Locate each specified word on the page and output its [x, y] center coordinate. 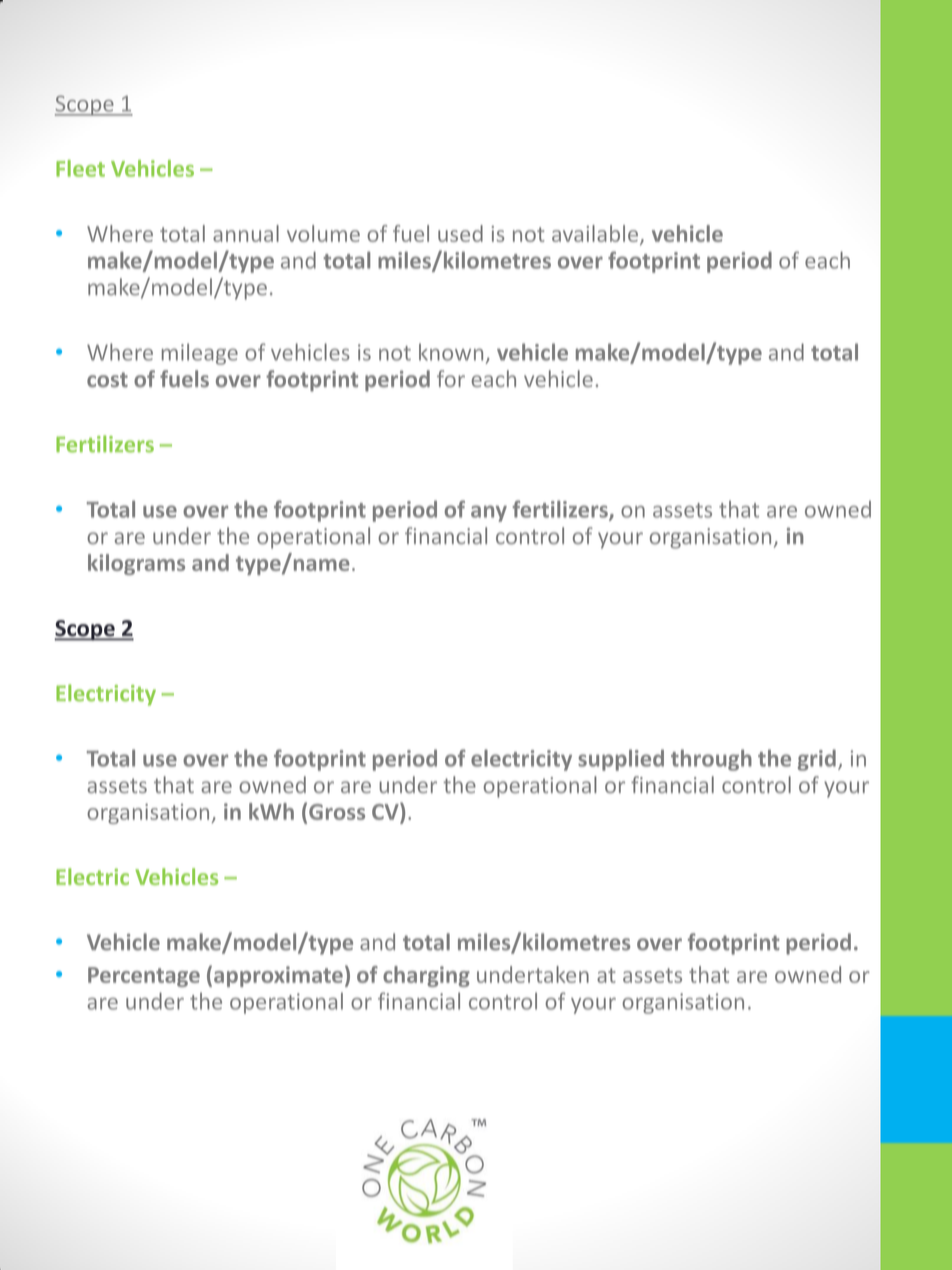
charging [426, 976]
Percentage [144, 977]
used [460, 233]
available [596, 234]
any [489, 513]
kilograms [136, 564]
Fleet [80, 168]
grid [817, 760]
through [711, 760]
